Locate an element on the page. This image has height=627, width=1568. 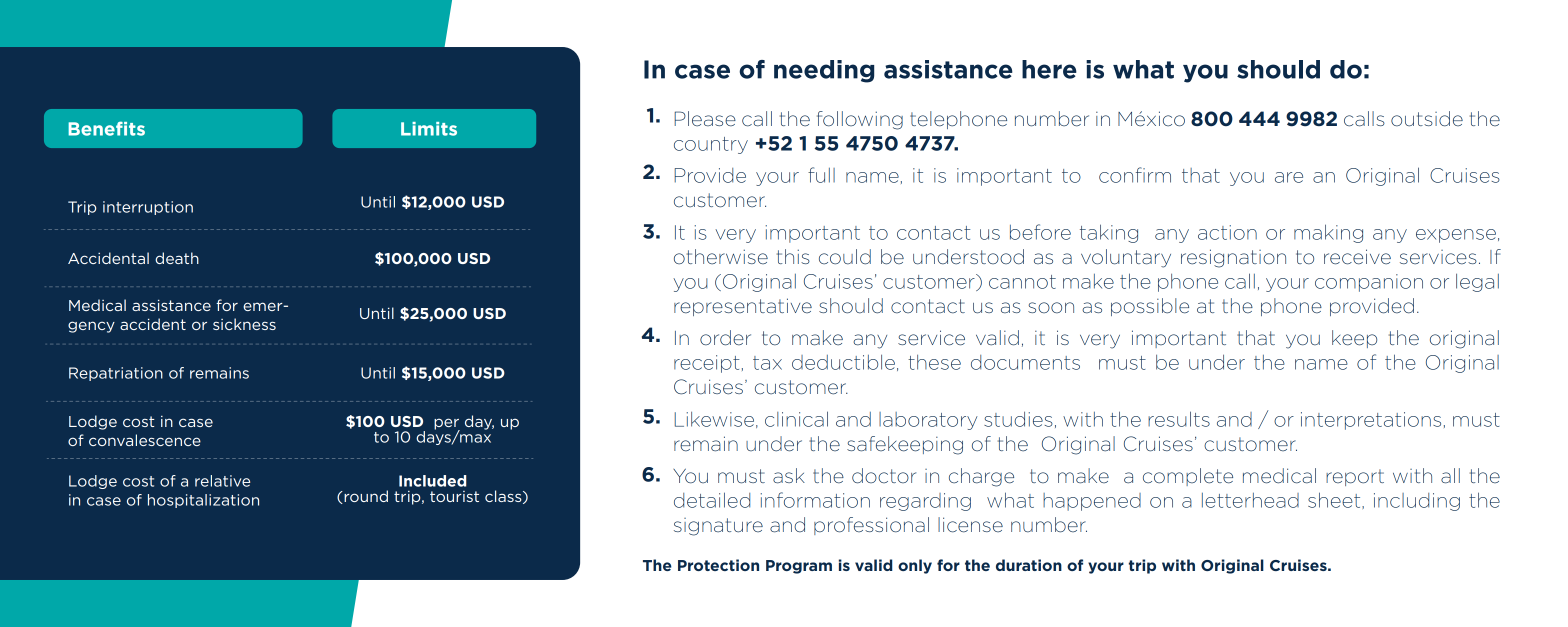
Limits is located at coordinates (429, 129).
